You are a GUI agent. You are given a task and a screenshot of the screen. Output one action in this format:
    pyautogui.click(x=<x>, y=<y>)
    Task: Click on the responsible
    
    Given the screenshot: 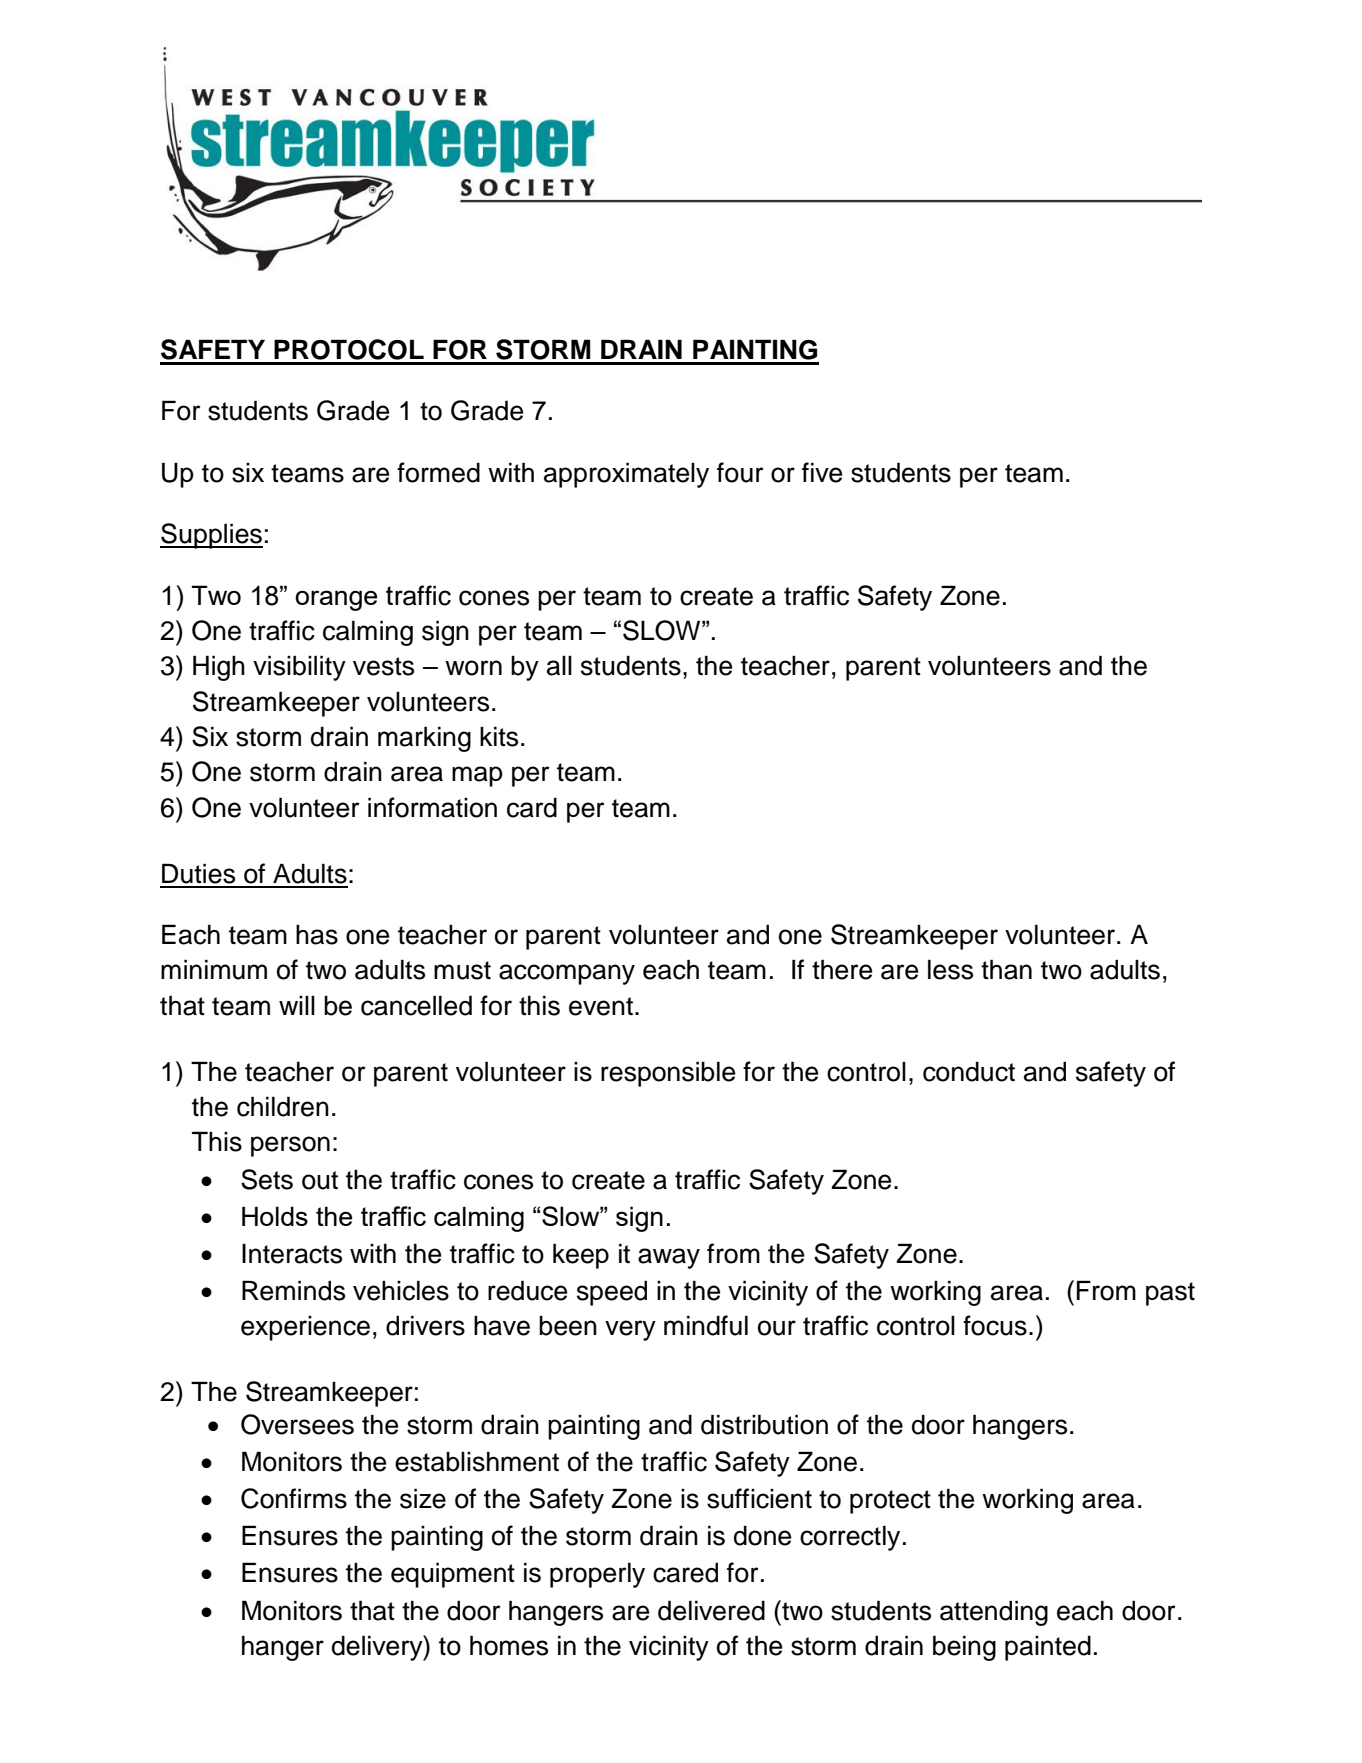 What is the action you would take?
    pyautogui.click(x=668, y=1074)
